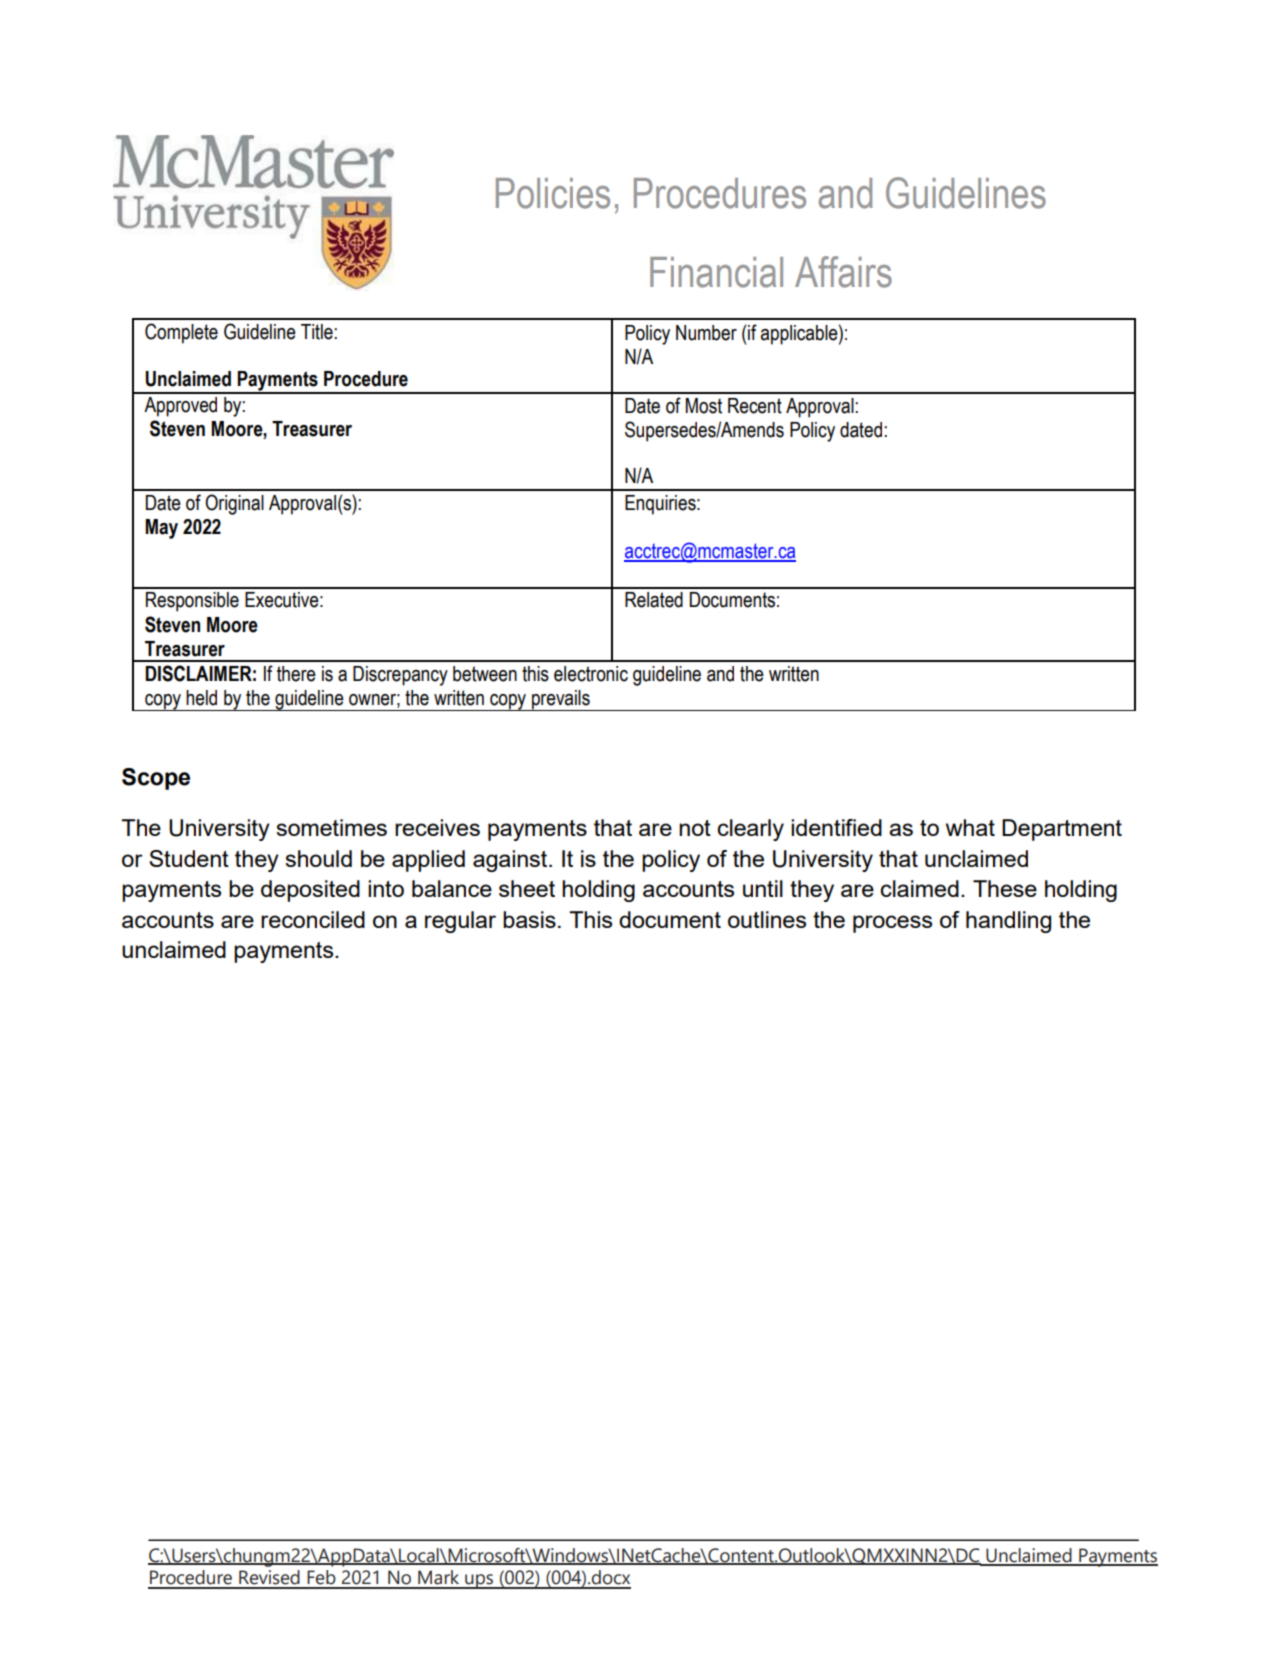 The width and height of the document is (1287, 1665). Describe the element at coordinates (529, 919) in the document. I see `basis` at that location.
